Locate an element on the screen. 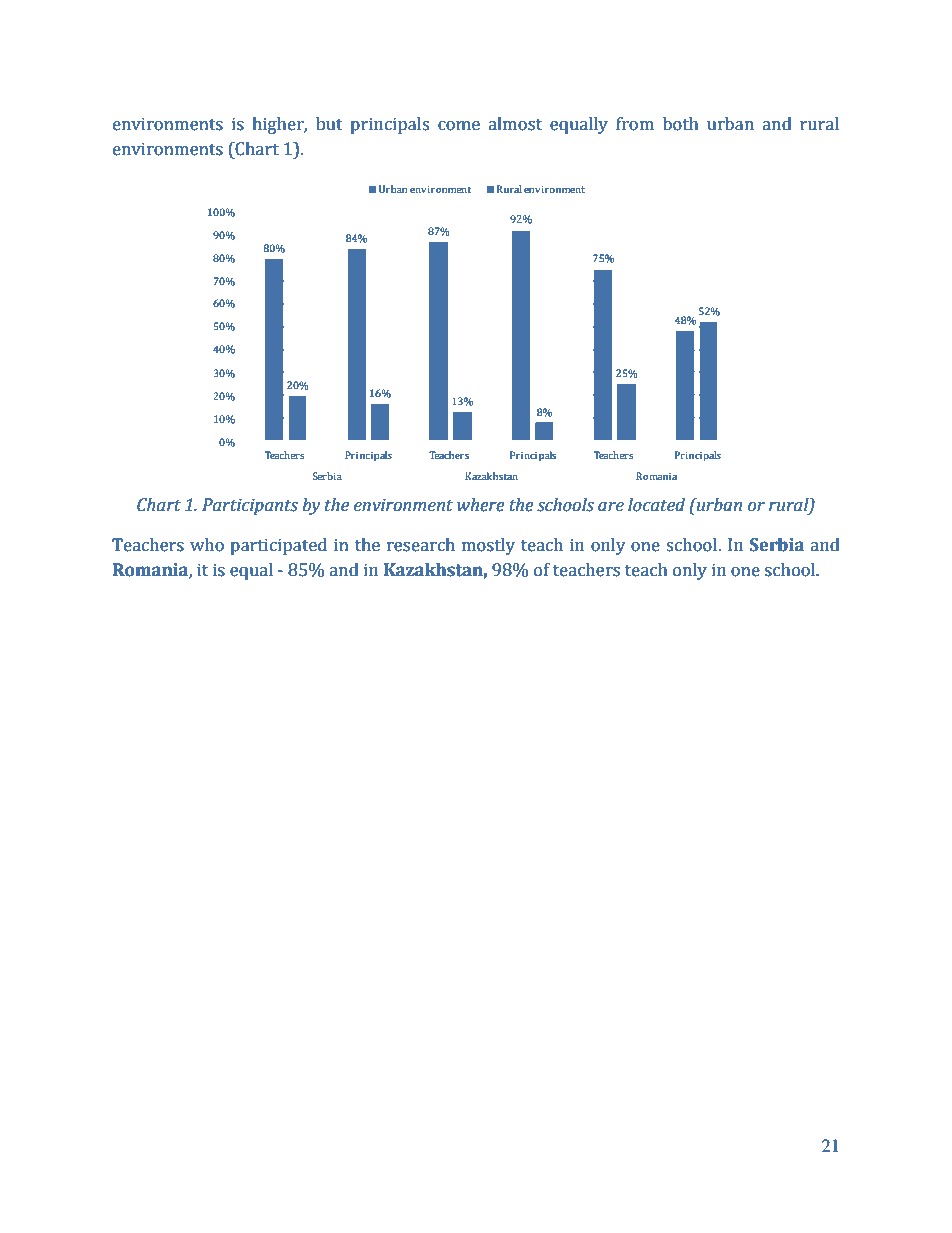 Image resolution: width=952 pixels, height=1233 pixels. who is located at coordinates (207, 545).
